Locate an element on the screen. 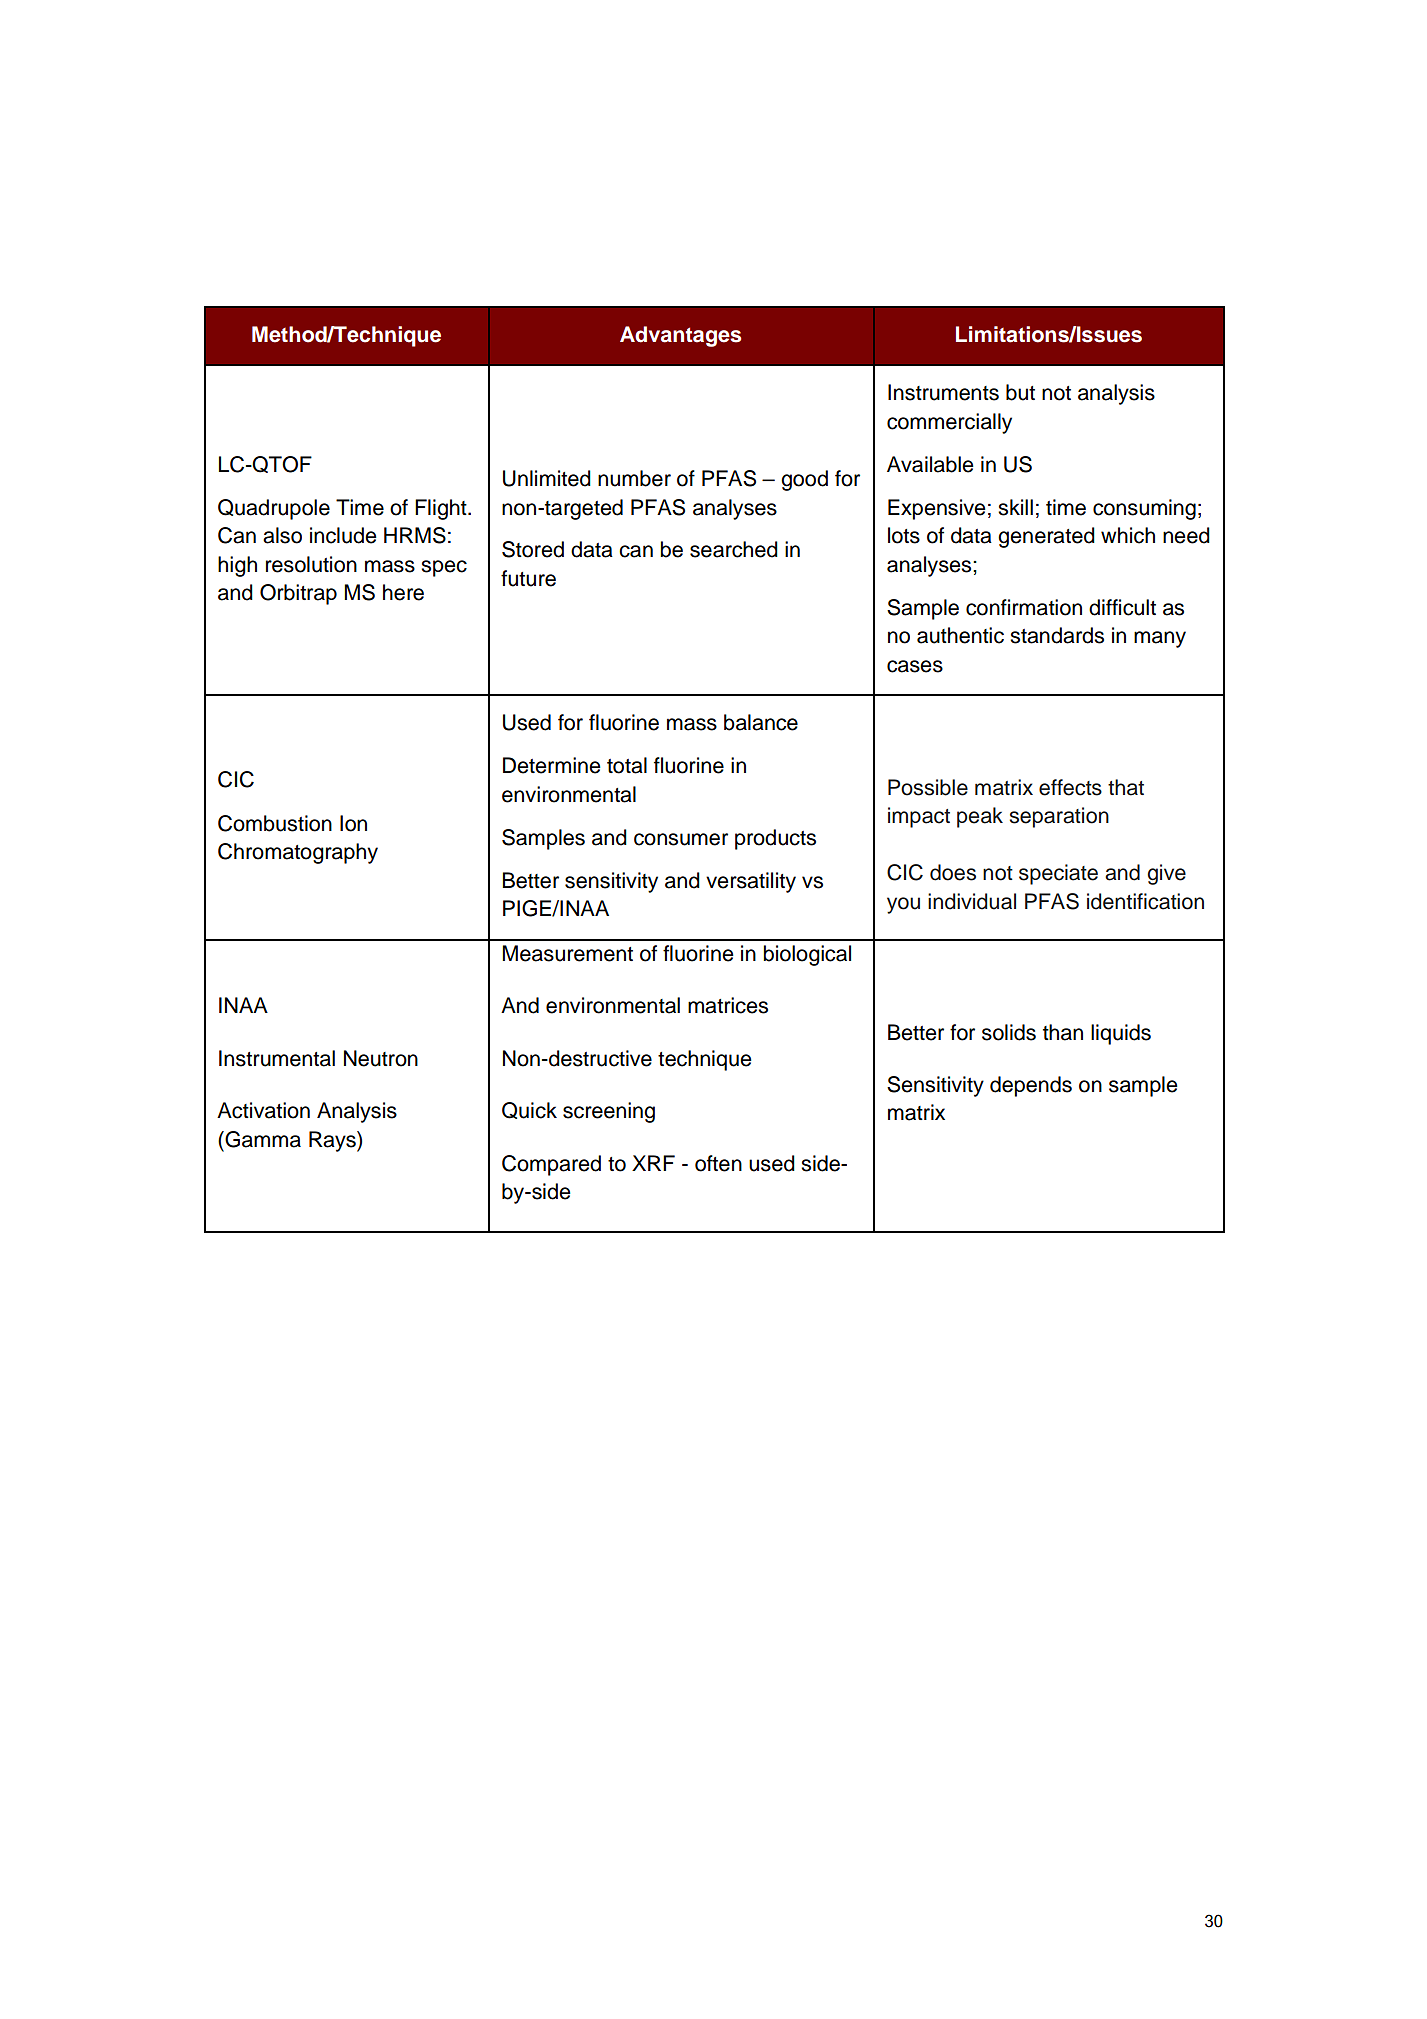  generated is located at coordinates (1046, 537).
